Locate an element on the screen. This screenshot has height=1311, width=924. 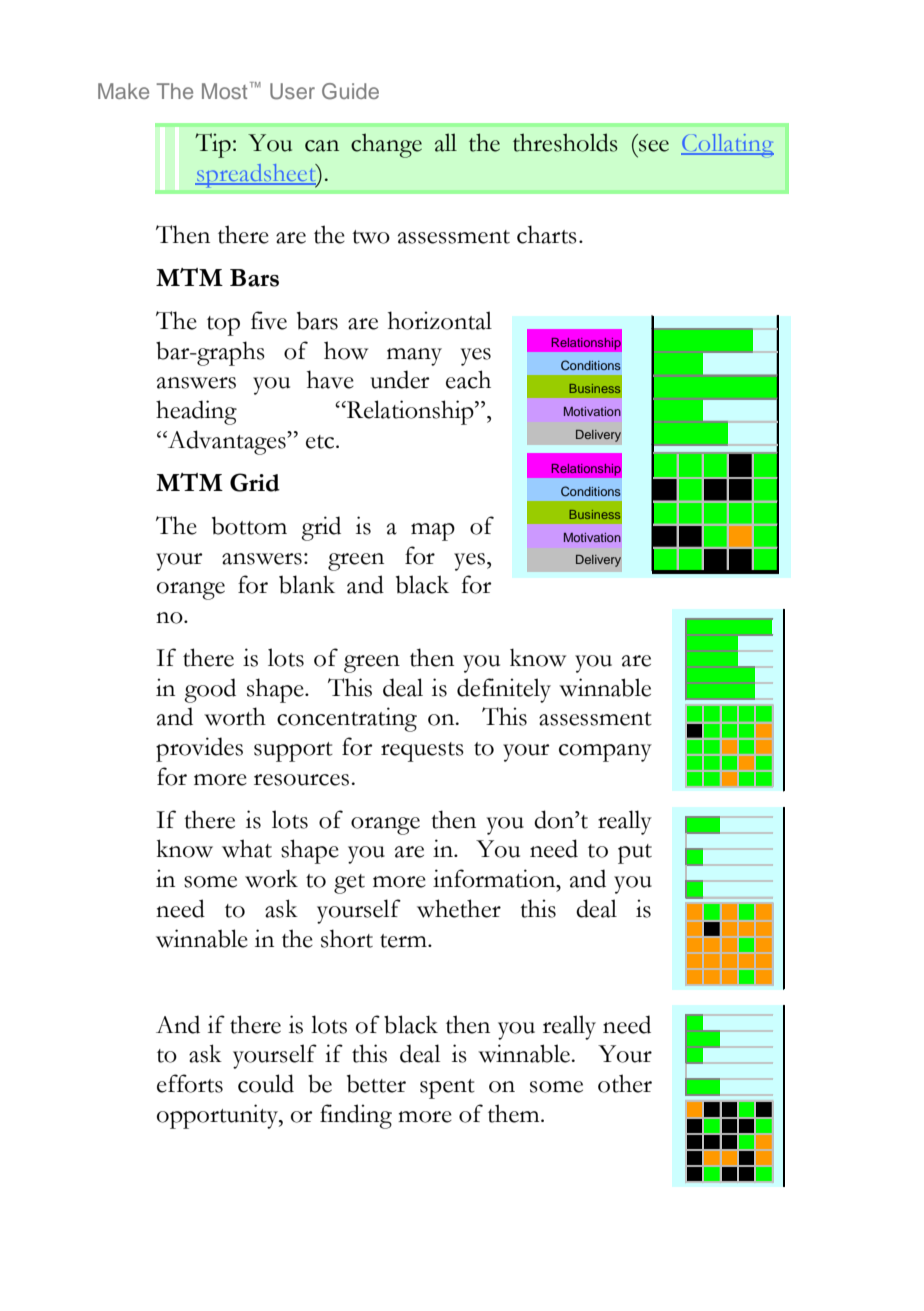
top is located at coordinates (223, 326).
